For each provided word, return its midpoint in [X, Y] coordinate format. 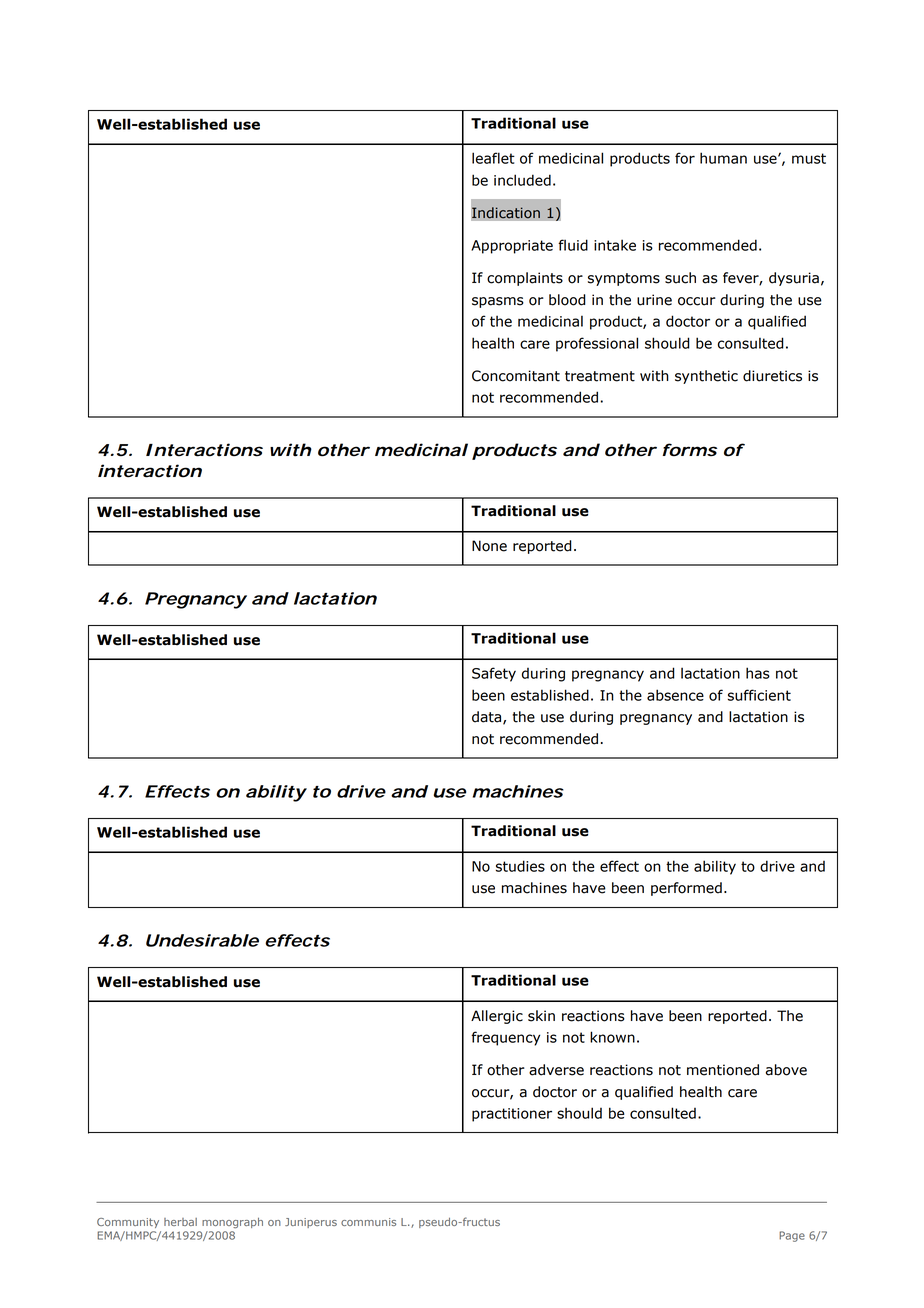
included [522, 180]
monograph [232, 1223]
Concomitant [516, 376]
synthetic [706, 377]
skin [541, 1016]
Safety [494, 674]
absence [675, 695]
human [723, 158]
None [489, 546]
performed [686, 889]
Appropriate [512, 247]
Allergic [497, 1017]
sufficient [759, 695]
